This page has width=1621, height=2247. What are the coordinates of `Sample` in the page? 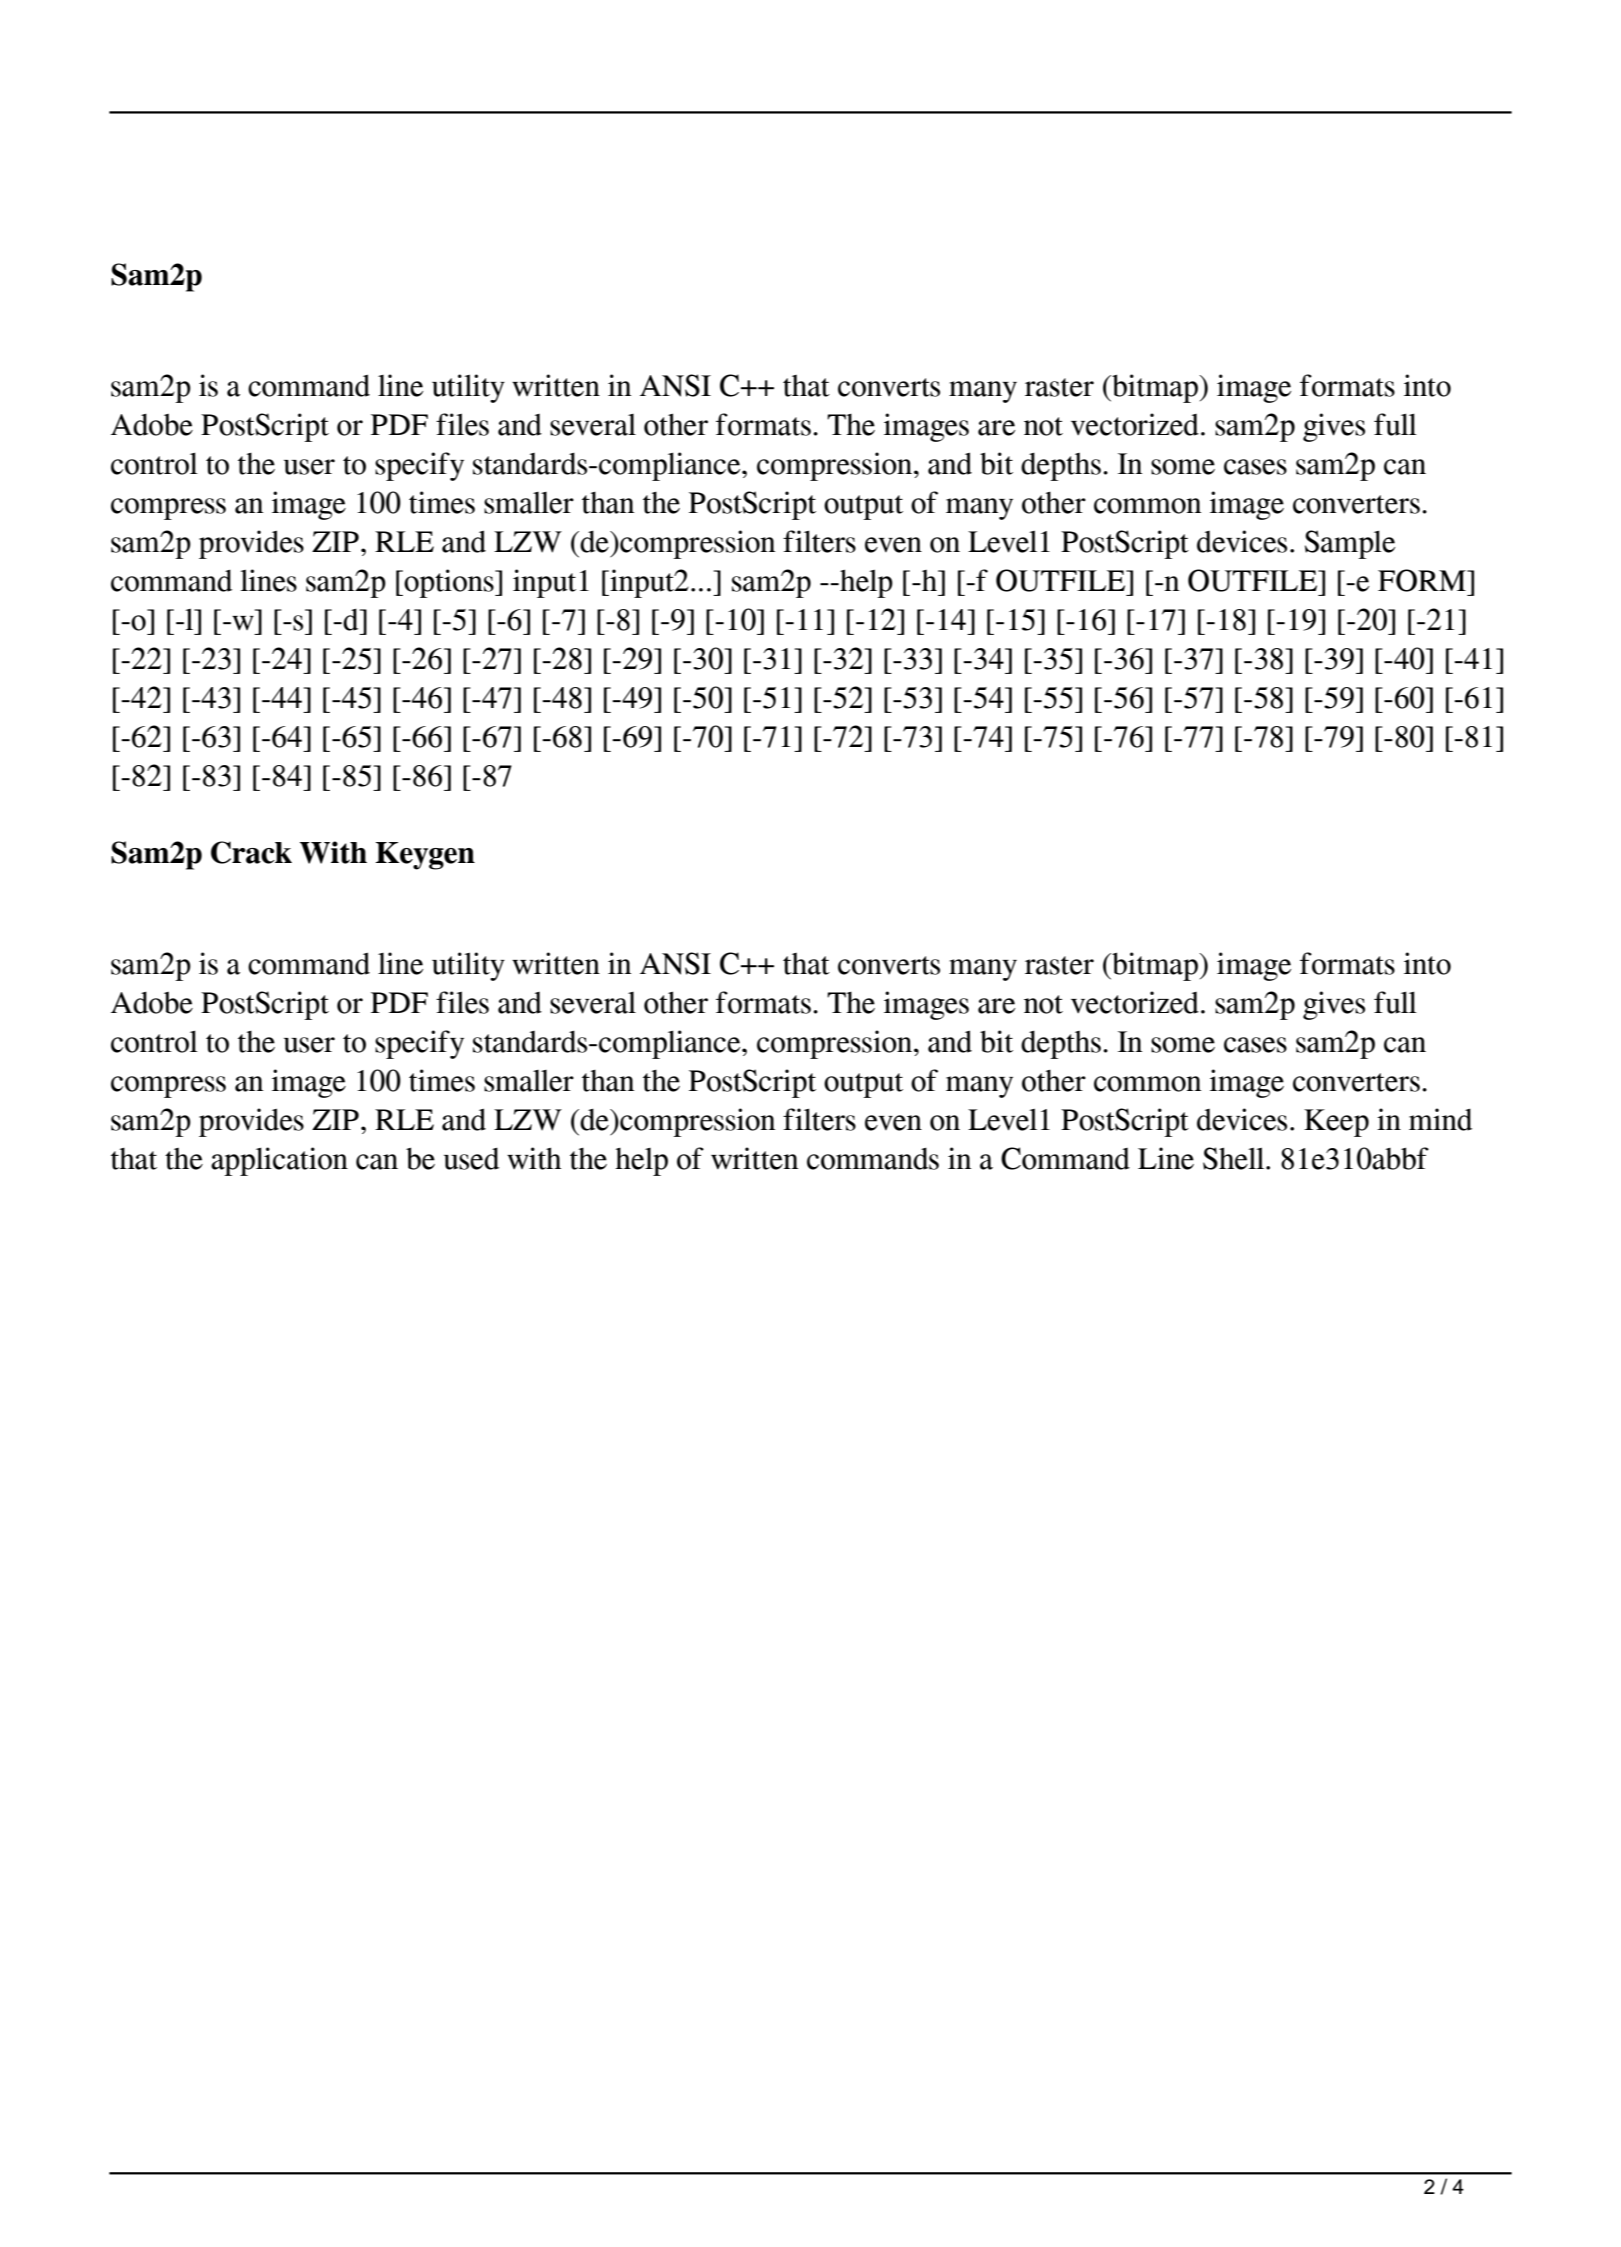 It's located at (1350, 544).
